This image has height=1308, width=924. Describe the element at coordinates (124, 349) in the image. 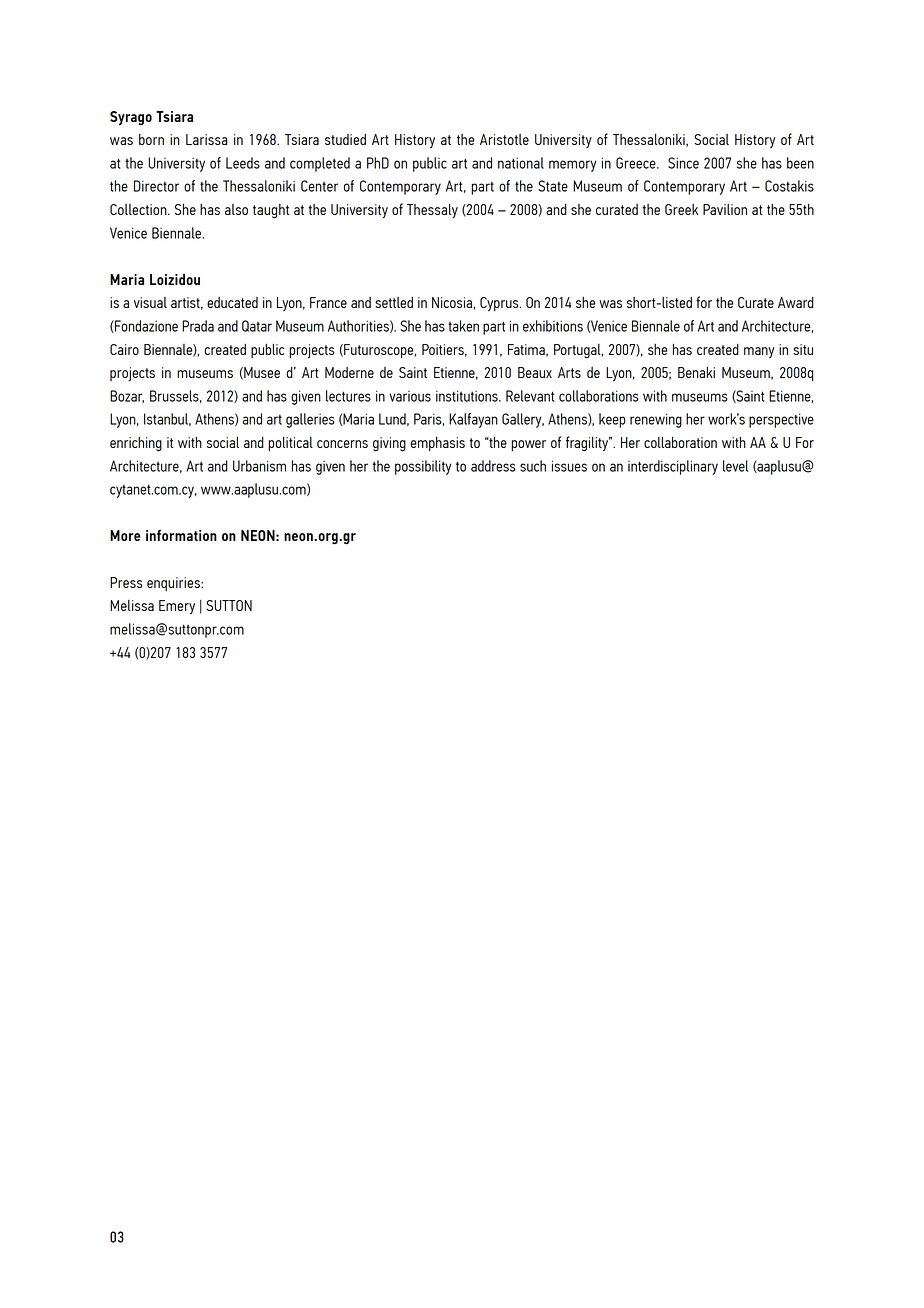

I see `Cairo` at that location.
